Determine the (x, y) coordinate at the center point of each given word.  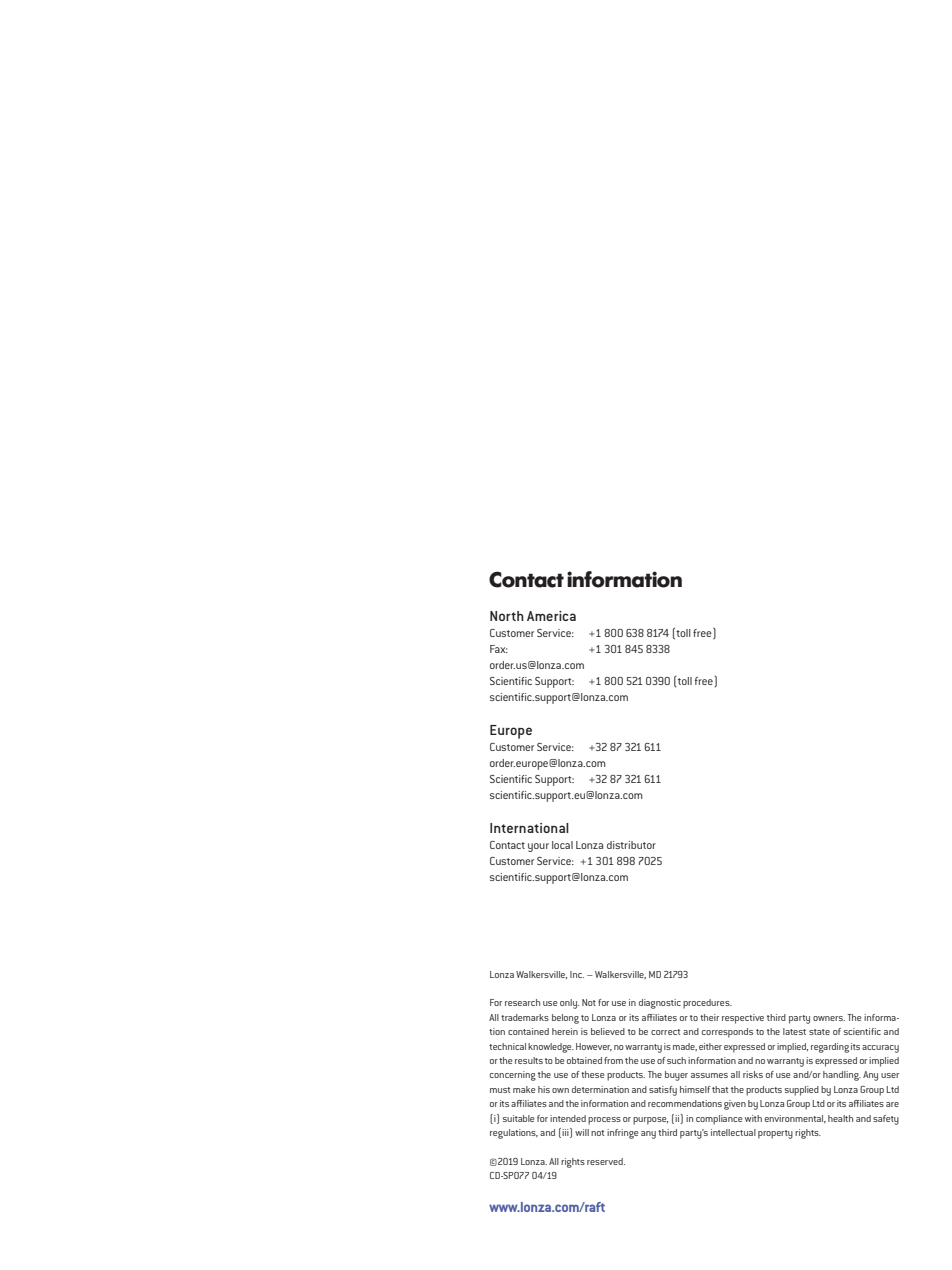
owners (829, 1018)
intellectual (733, 1132)
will (582, 1132)
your (538, 847)
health (840, 1118)
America (551, 616)
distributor (631, 845)
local (562, 845)
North (507, 616)
